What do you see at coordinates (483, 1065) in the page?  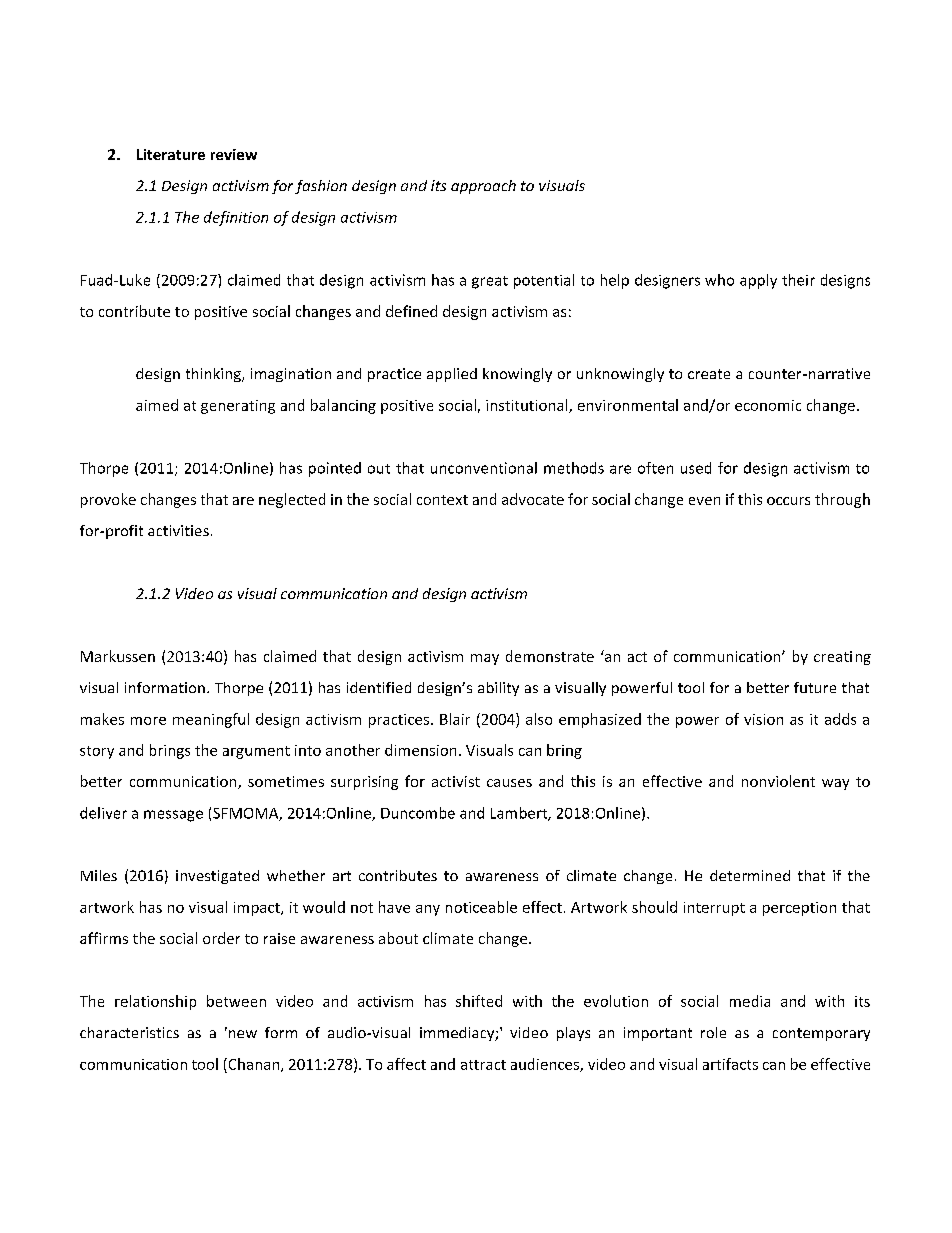 I see `attract` at bounding box center [483, 1065].
